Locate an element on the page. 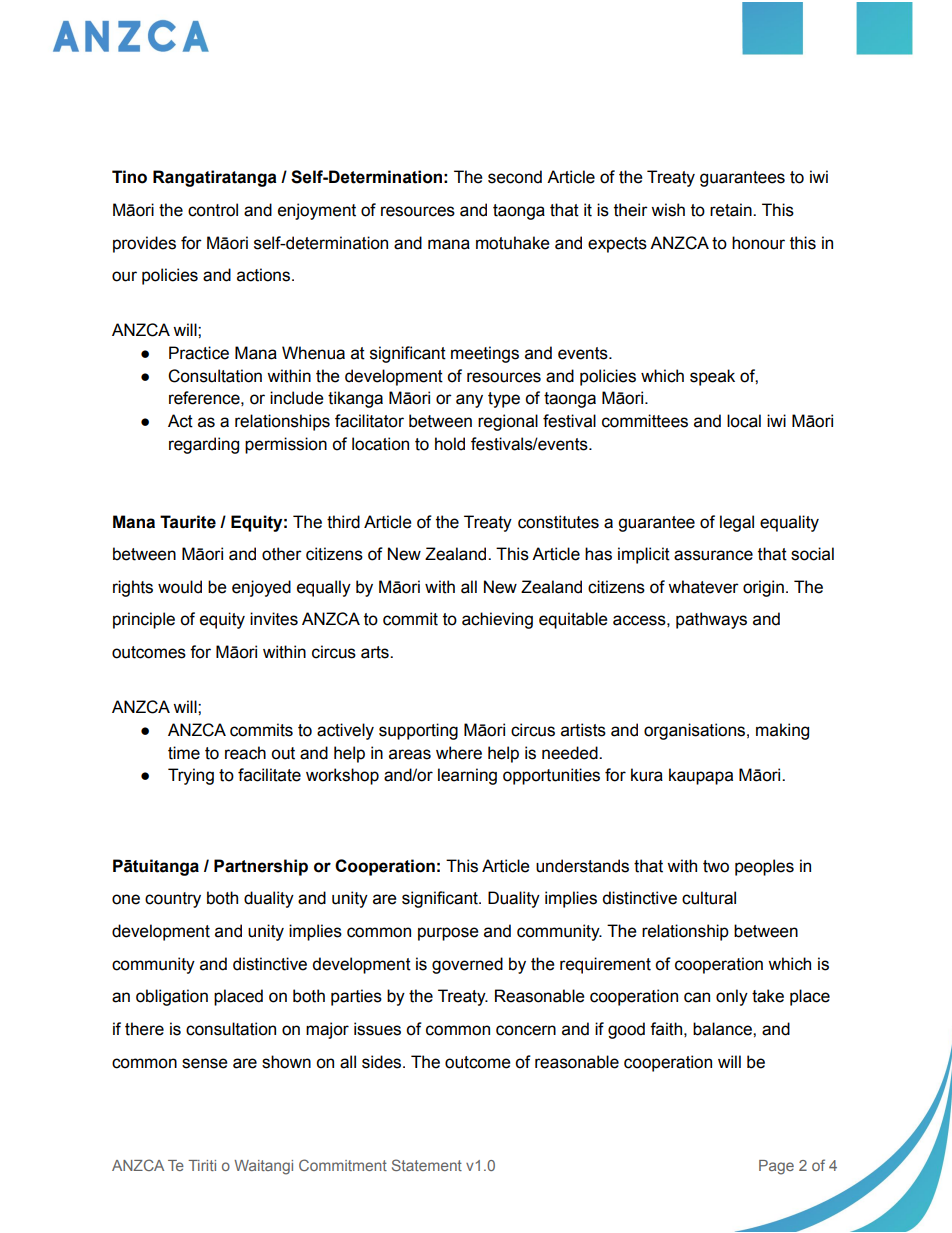 This document has height=1233, width=952. Statement is located at coordinates (427, 1165).
